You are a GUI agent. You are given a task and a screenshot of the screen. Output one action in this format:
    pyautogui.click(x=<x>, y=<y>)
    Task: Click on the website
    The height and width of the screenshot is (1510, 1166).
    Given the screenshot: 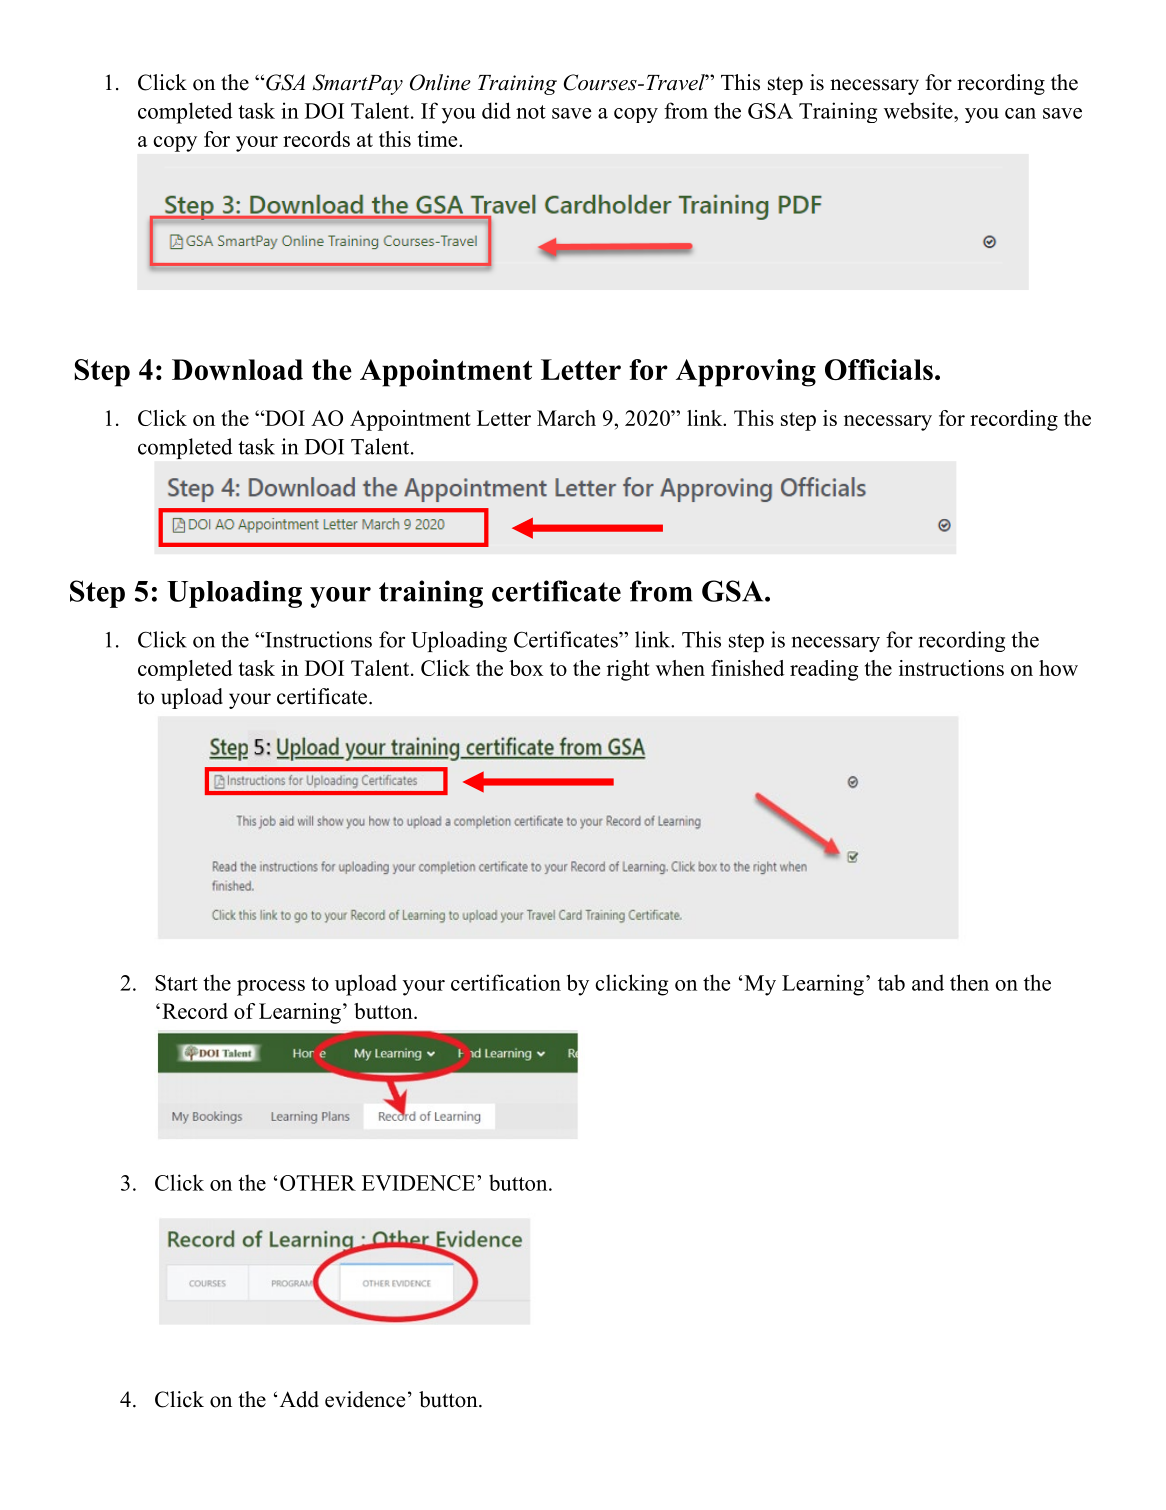 What is the action you would take?
    pyautogui.click(x=919, y=110)
